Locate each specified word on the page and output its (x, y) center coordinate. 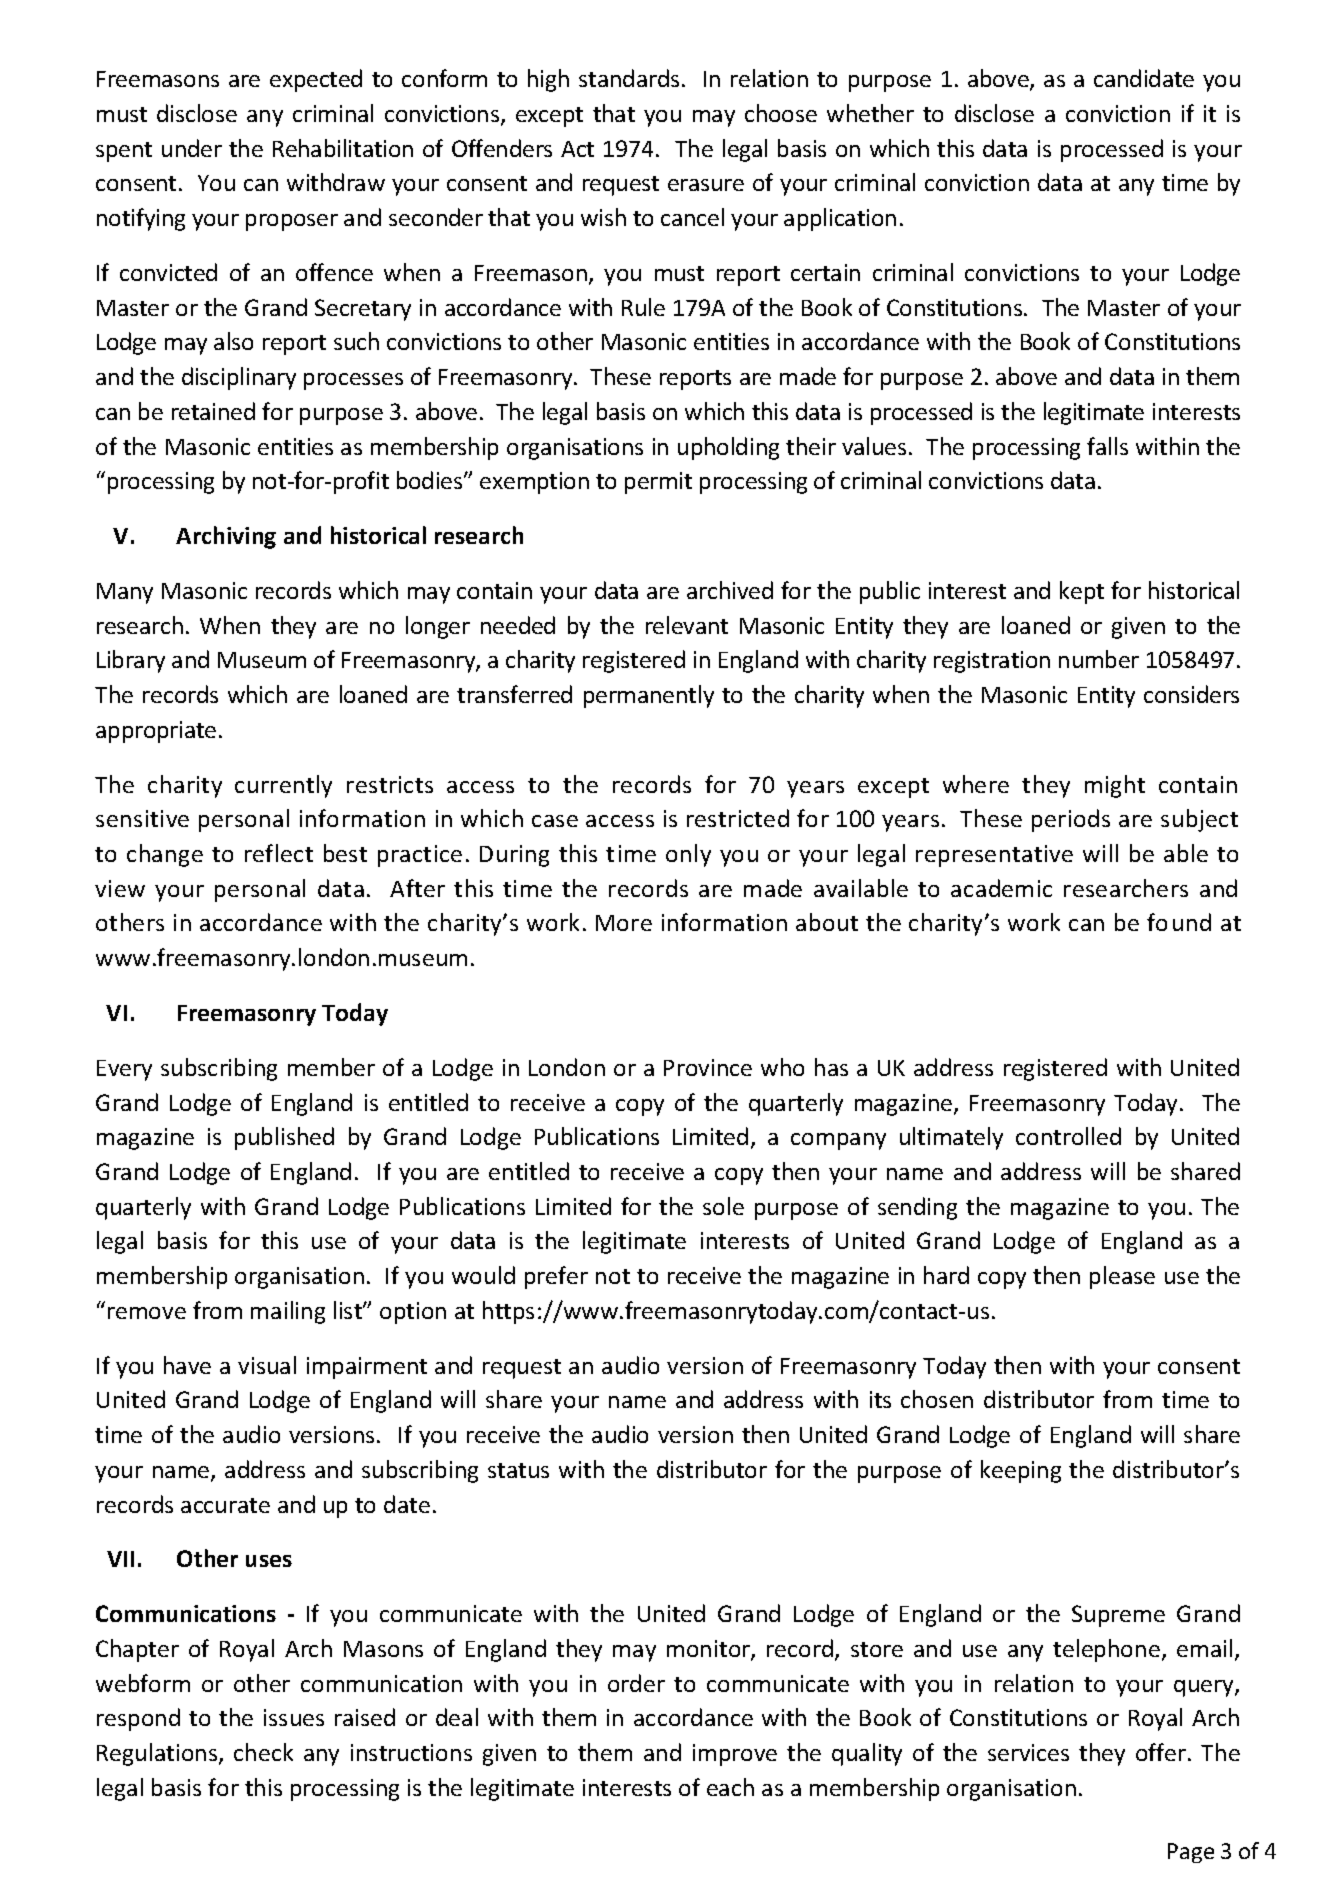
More (624, 923)
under (192, 148)
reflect (279, 853)
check (263, 1752)
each (730, 1787)
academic (1001, 888)
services (1028, 1752)
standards (629, 78)
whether (870, 113)
